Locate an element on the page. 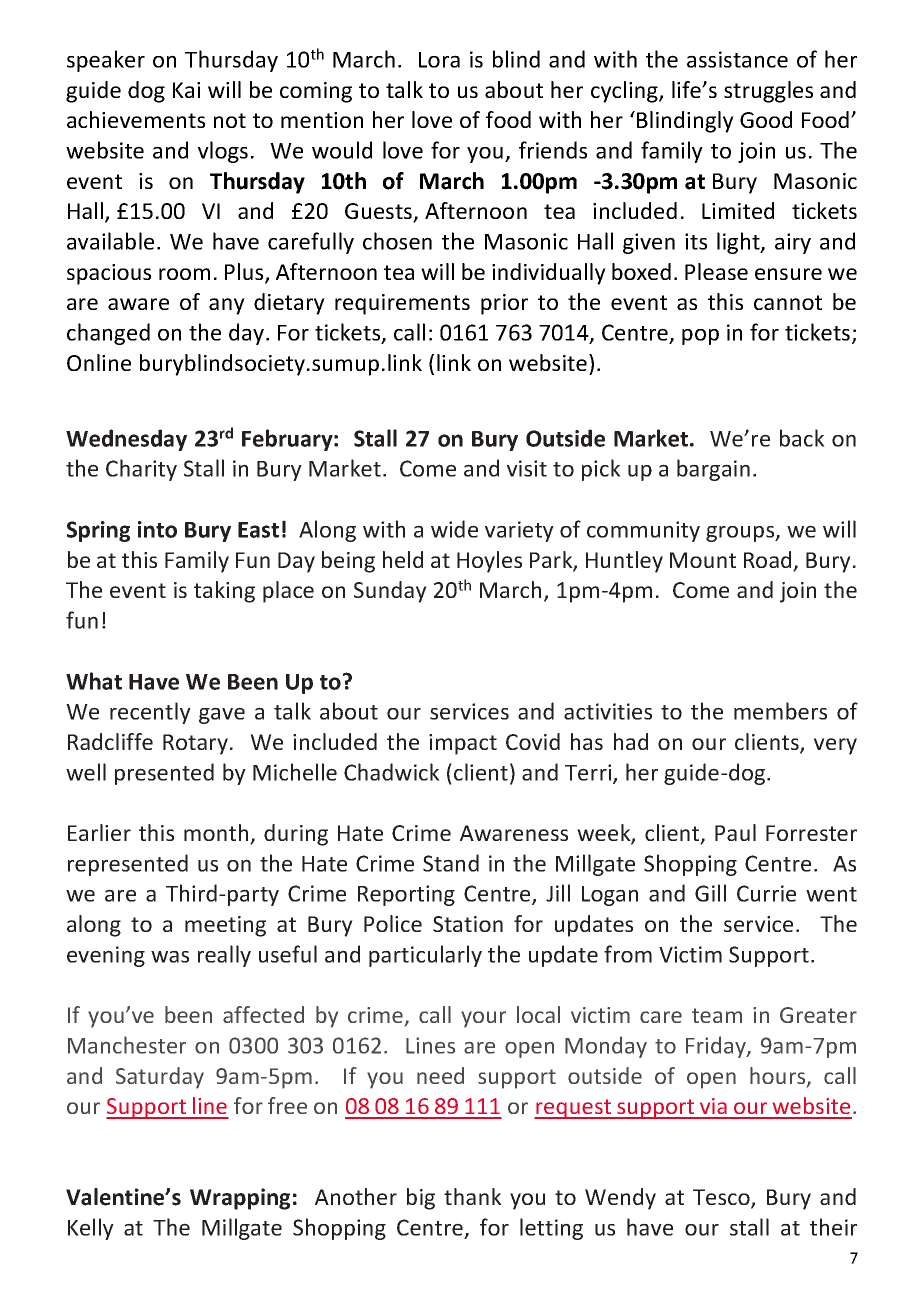 This image has height=1308, width=924. Stand is located at coordinates (451, 863).
